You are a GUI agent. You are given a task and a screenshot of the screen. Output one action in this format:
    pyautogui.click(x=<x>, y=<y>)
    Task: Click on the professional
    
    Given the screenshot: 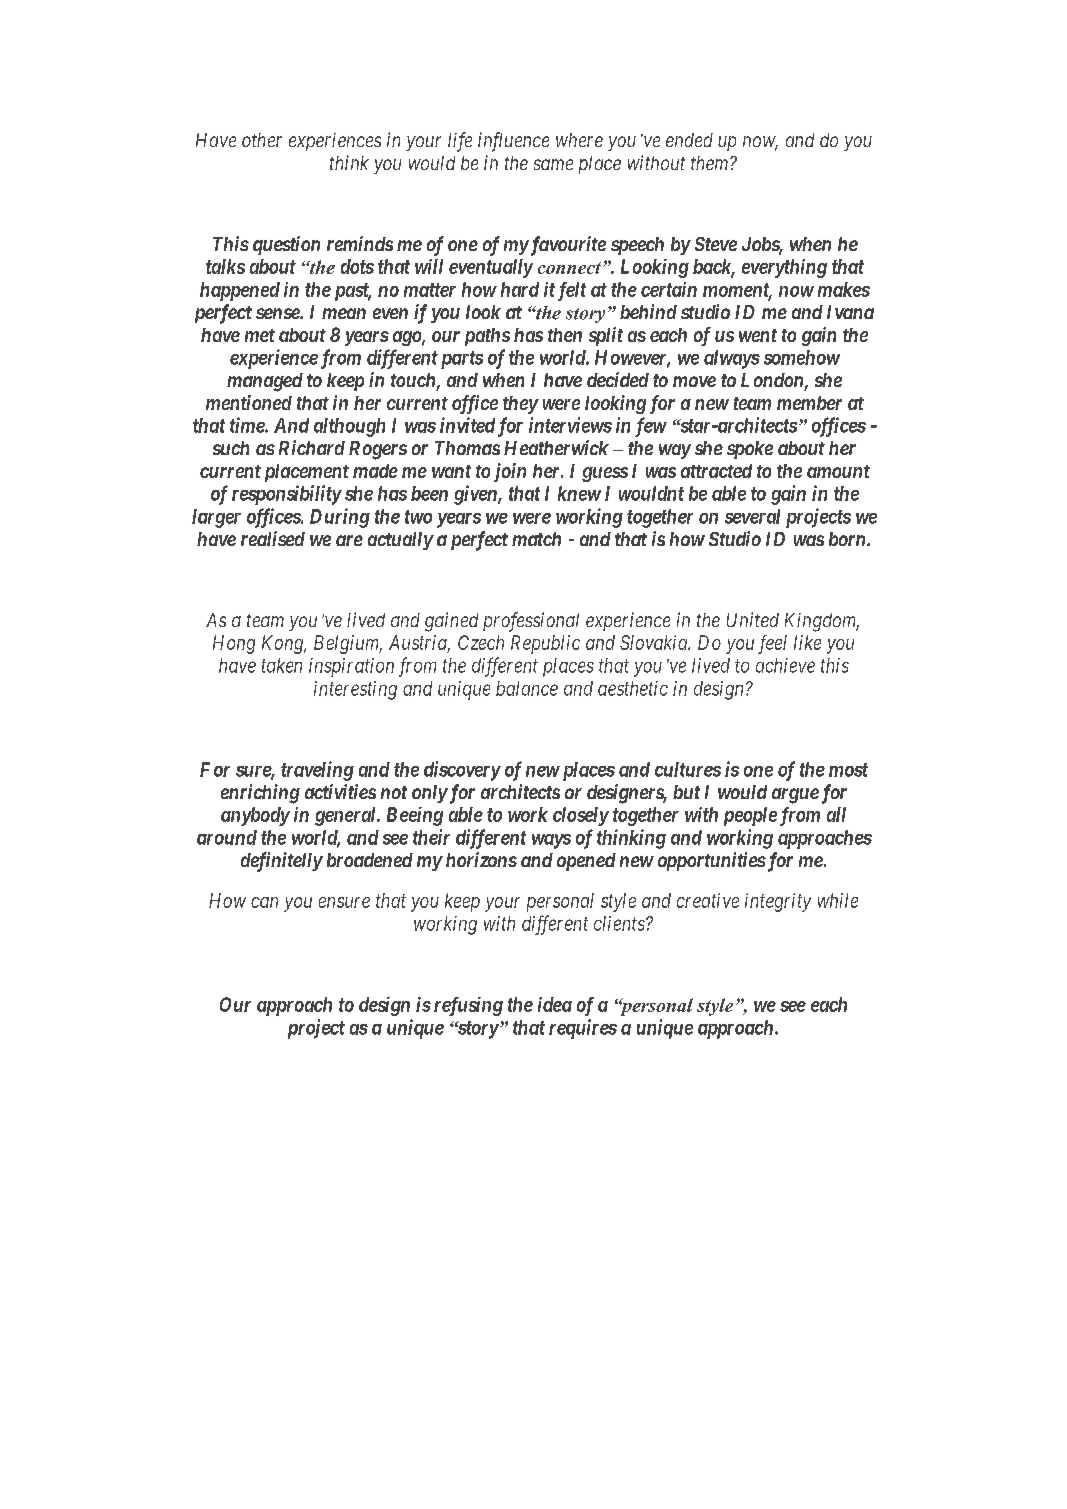 What is the action you would take?
    pyautogui.click(x=531, y=622)
